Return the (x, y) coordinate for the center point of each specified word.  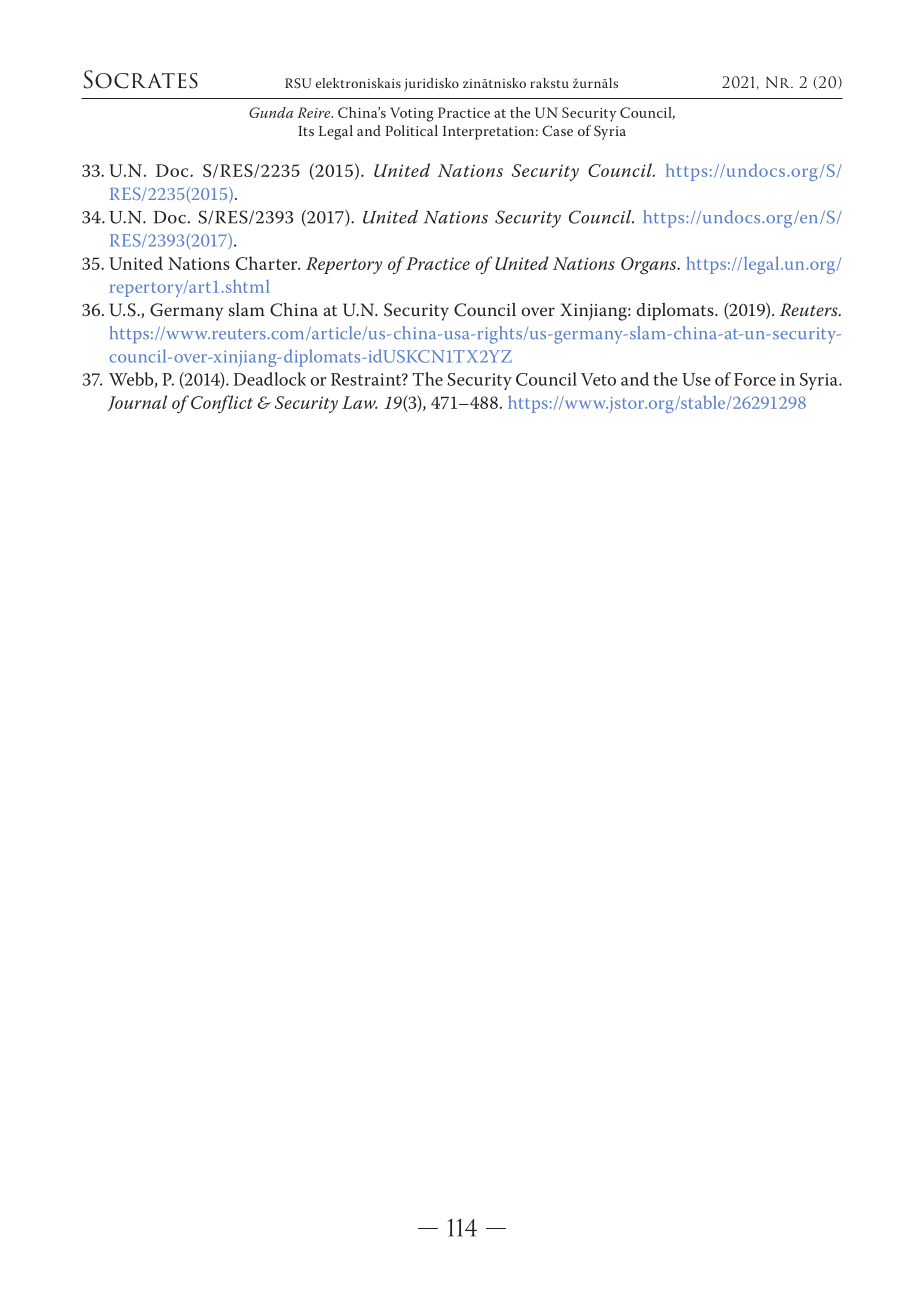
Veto (598, 379)
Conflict (222, 404)
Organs (650, 266)
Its (306, 131)
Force (755, 379)
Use (696, 379)
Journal (137, 403)
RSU (298, 83)
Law (359, 402)
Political (411, 130)
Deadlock (270, 379)
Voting (412, 114)
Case (557, 131)
